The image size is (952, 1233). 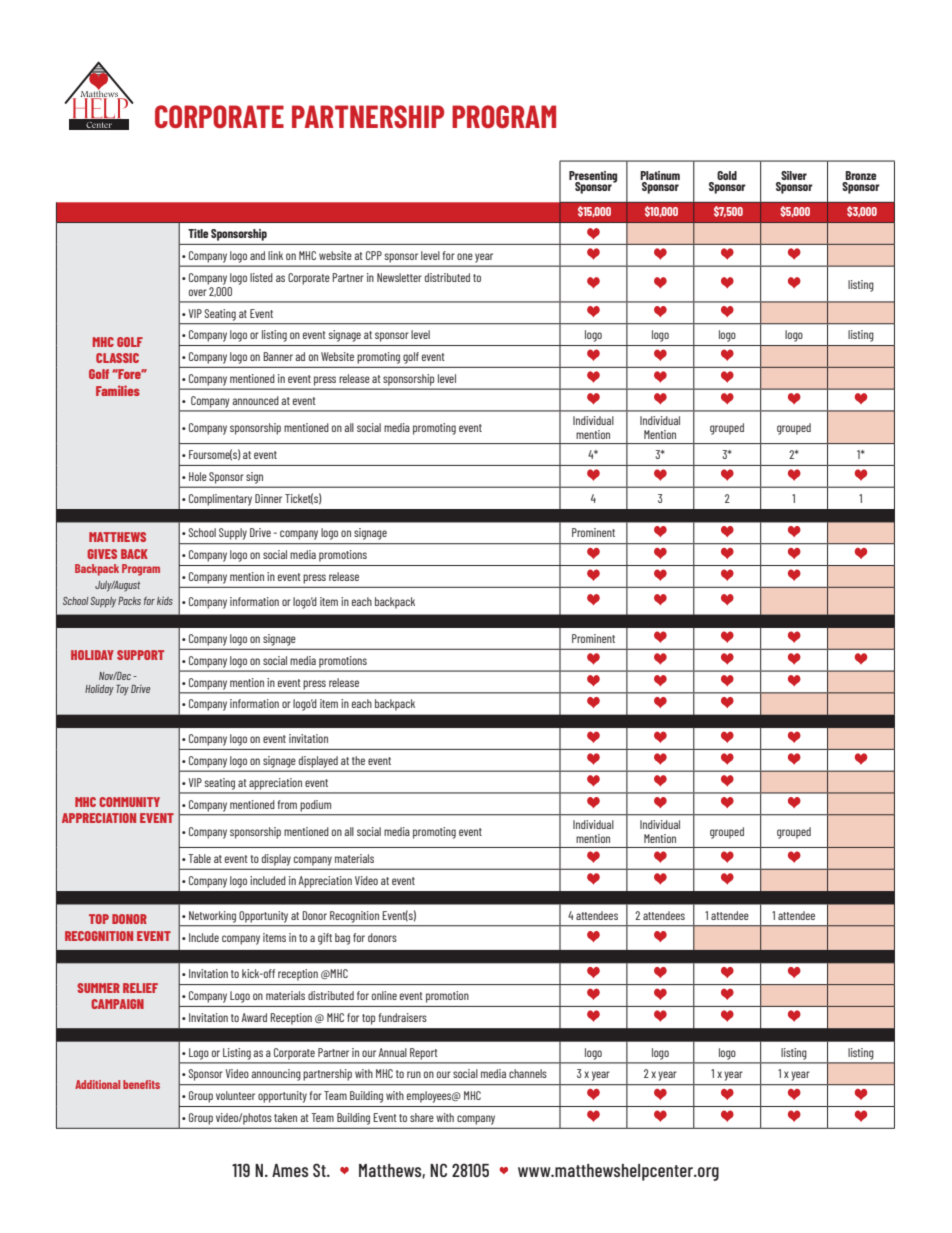 What do you see at coordinates (235, 1095) in the document?
I see `volunteer` at bounding box center [235, 1095].
